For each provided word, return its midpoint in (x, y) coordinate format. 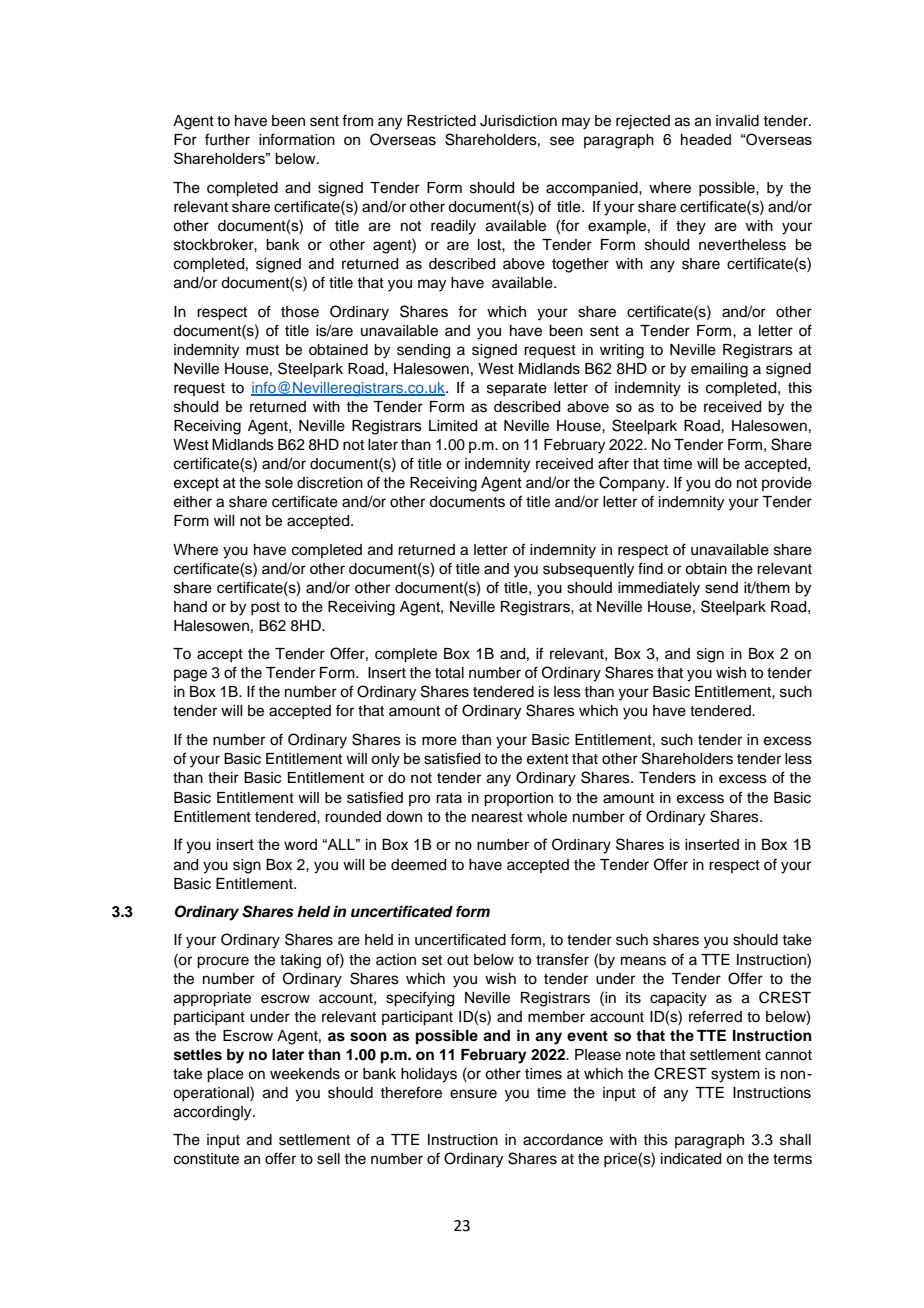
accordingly (214, 1113)
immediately (659, 589)
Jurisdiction (518, 121)
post (265, 608)
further (227, 139)
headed (706, 139)
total (449, 673)
